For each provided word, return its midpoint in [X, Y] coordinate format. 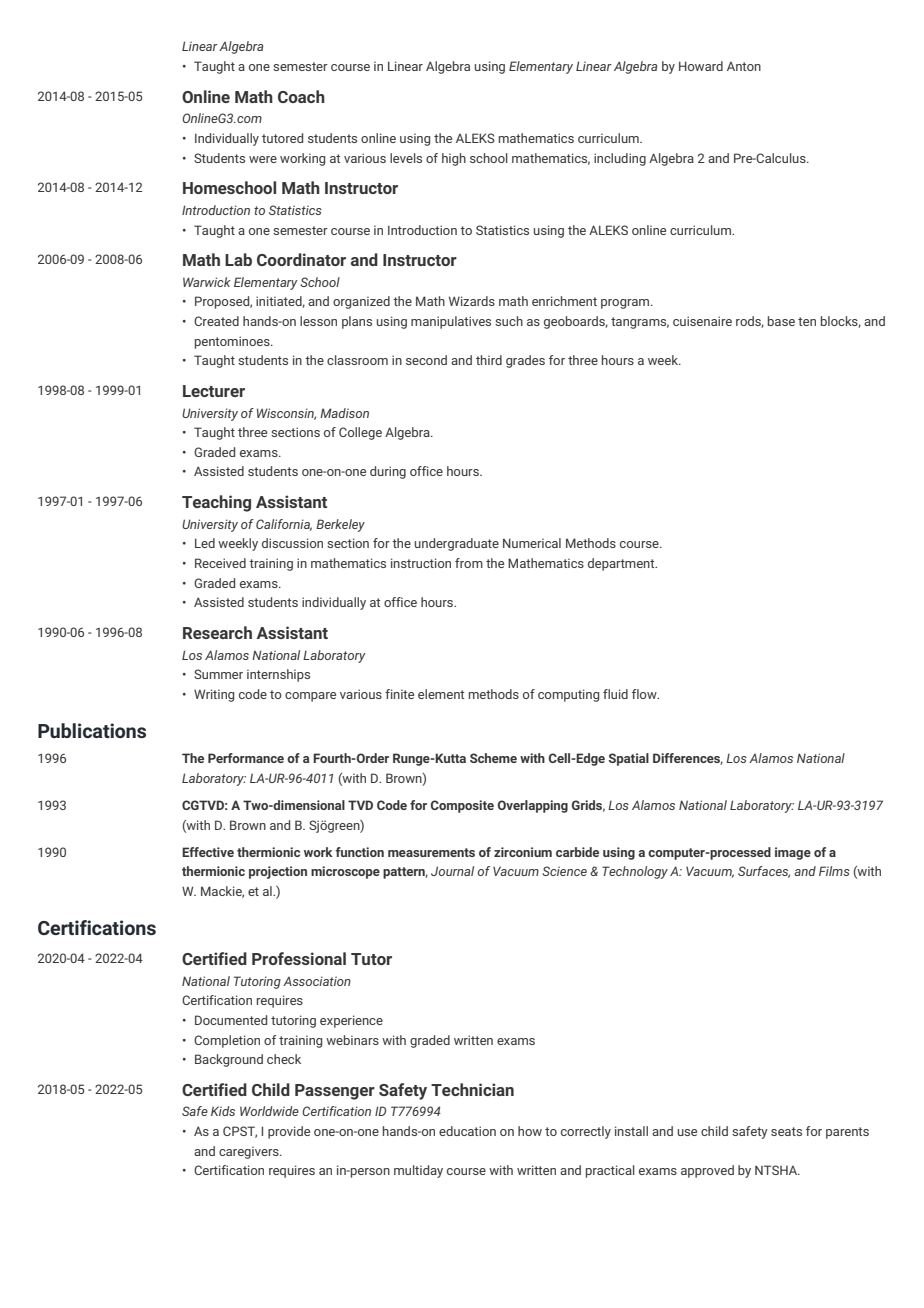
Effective [208, 852]
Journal [452, 871]
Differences [688, 759]
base [781, 321]
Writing [214, 695]
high [454, 159]
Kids [223, 1111]
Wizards [472, 301]
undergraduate [457, 544]
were [263, 159]
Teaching [216, 503]
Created [216, 321]
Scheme [493, 758]
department [622, 564]
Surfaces [764, 872]
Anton [744, 66]
